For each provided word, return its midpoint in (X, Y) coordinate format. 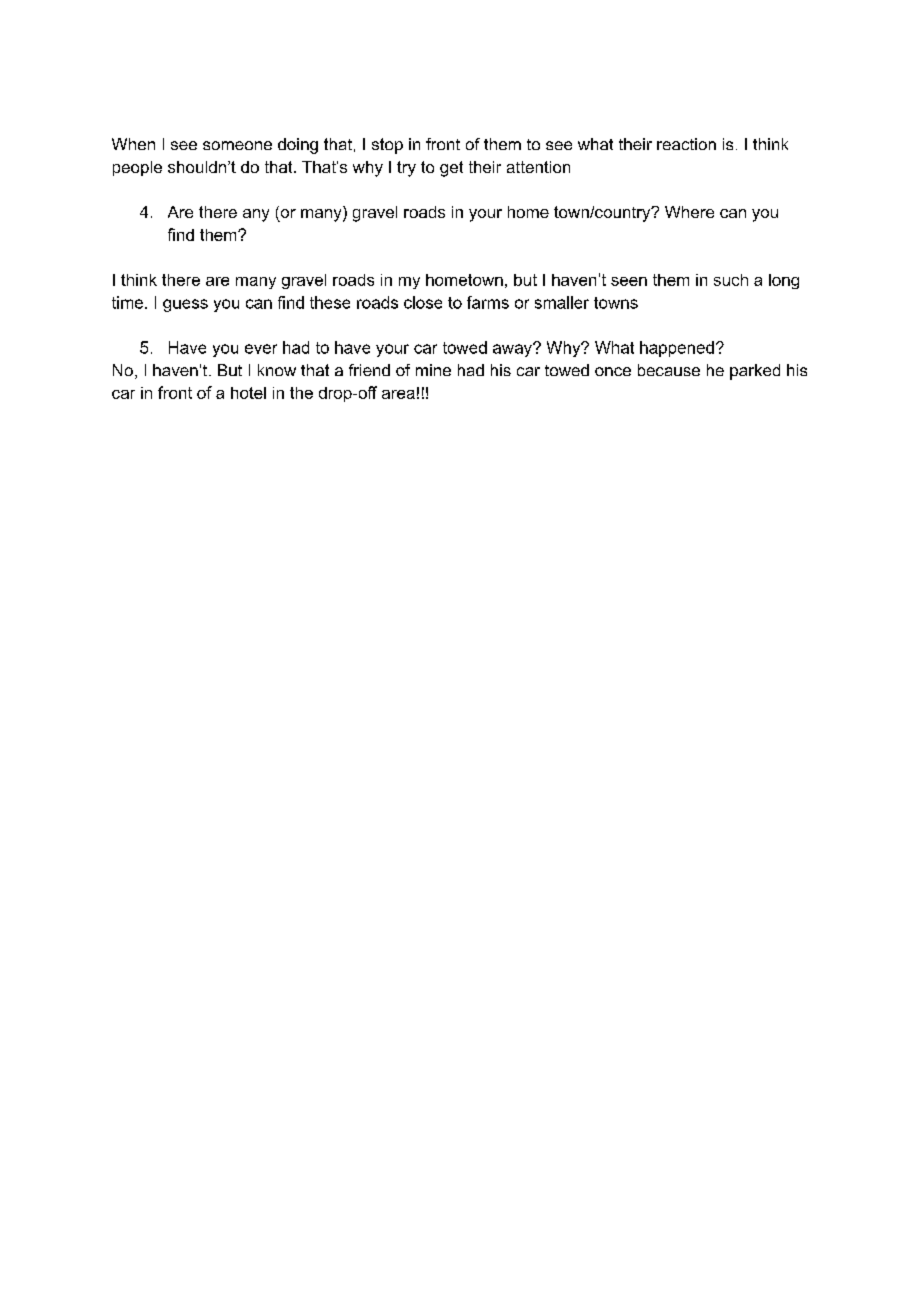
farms (488, 302)
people (137, 168)
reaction (686, 144)
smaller (562, 302)
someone (237, 145)
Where (689, 212)
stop (387, 146)
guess (185, 305)
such (731, 280)
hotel (248, 393)
